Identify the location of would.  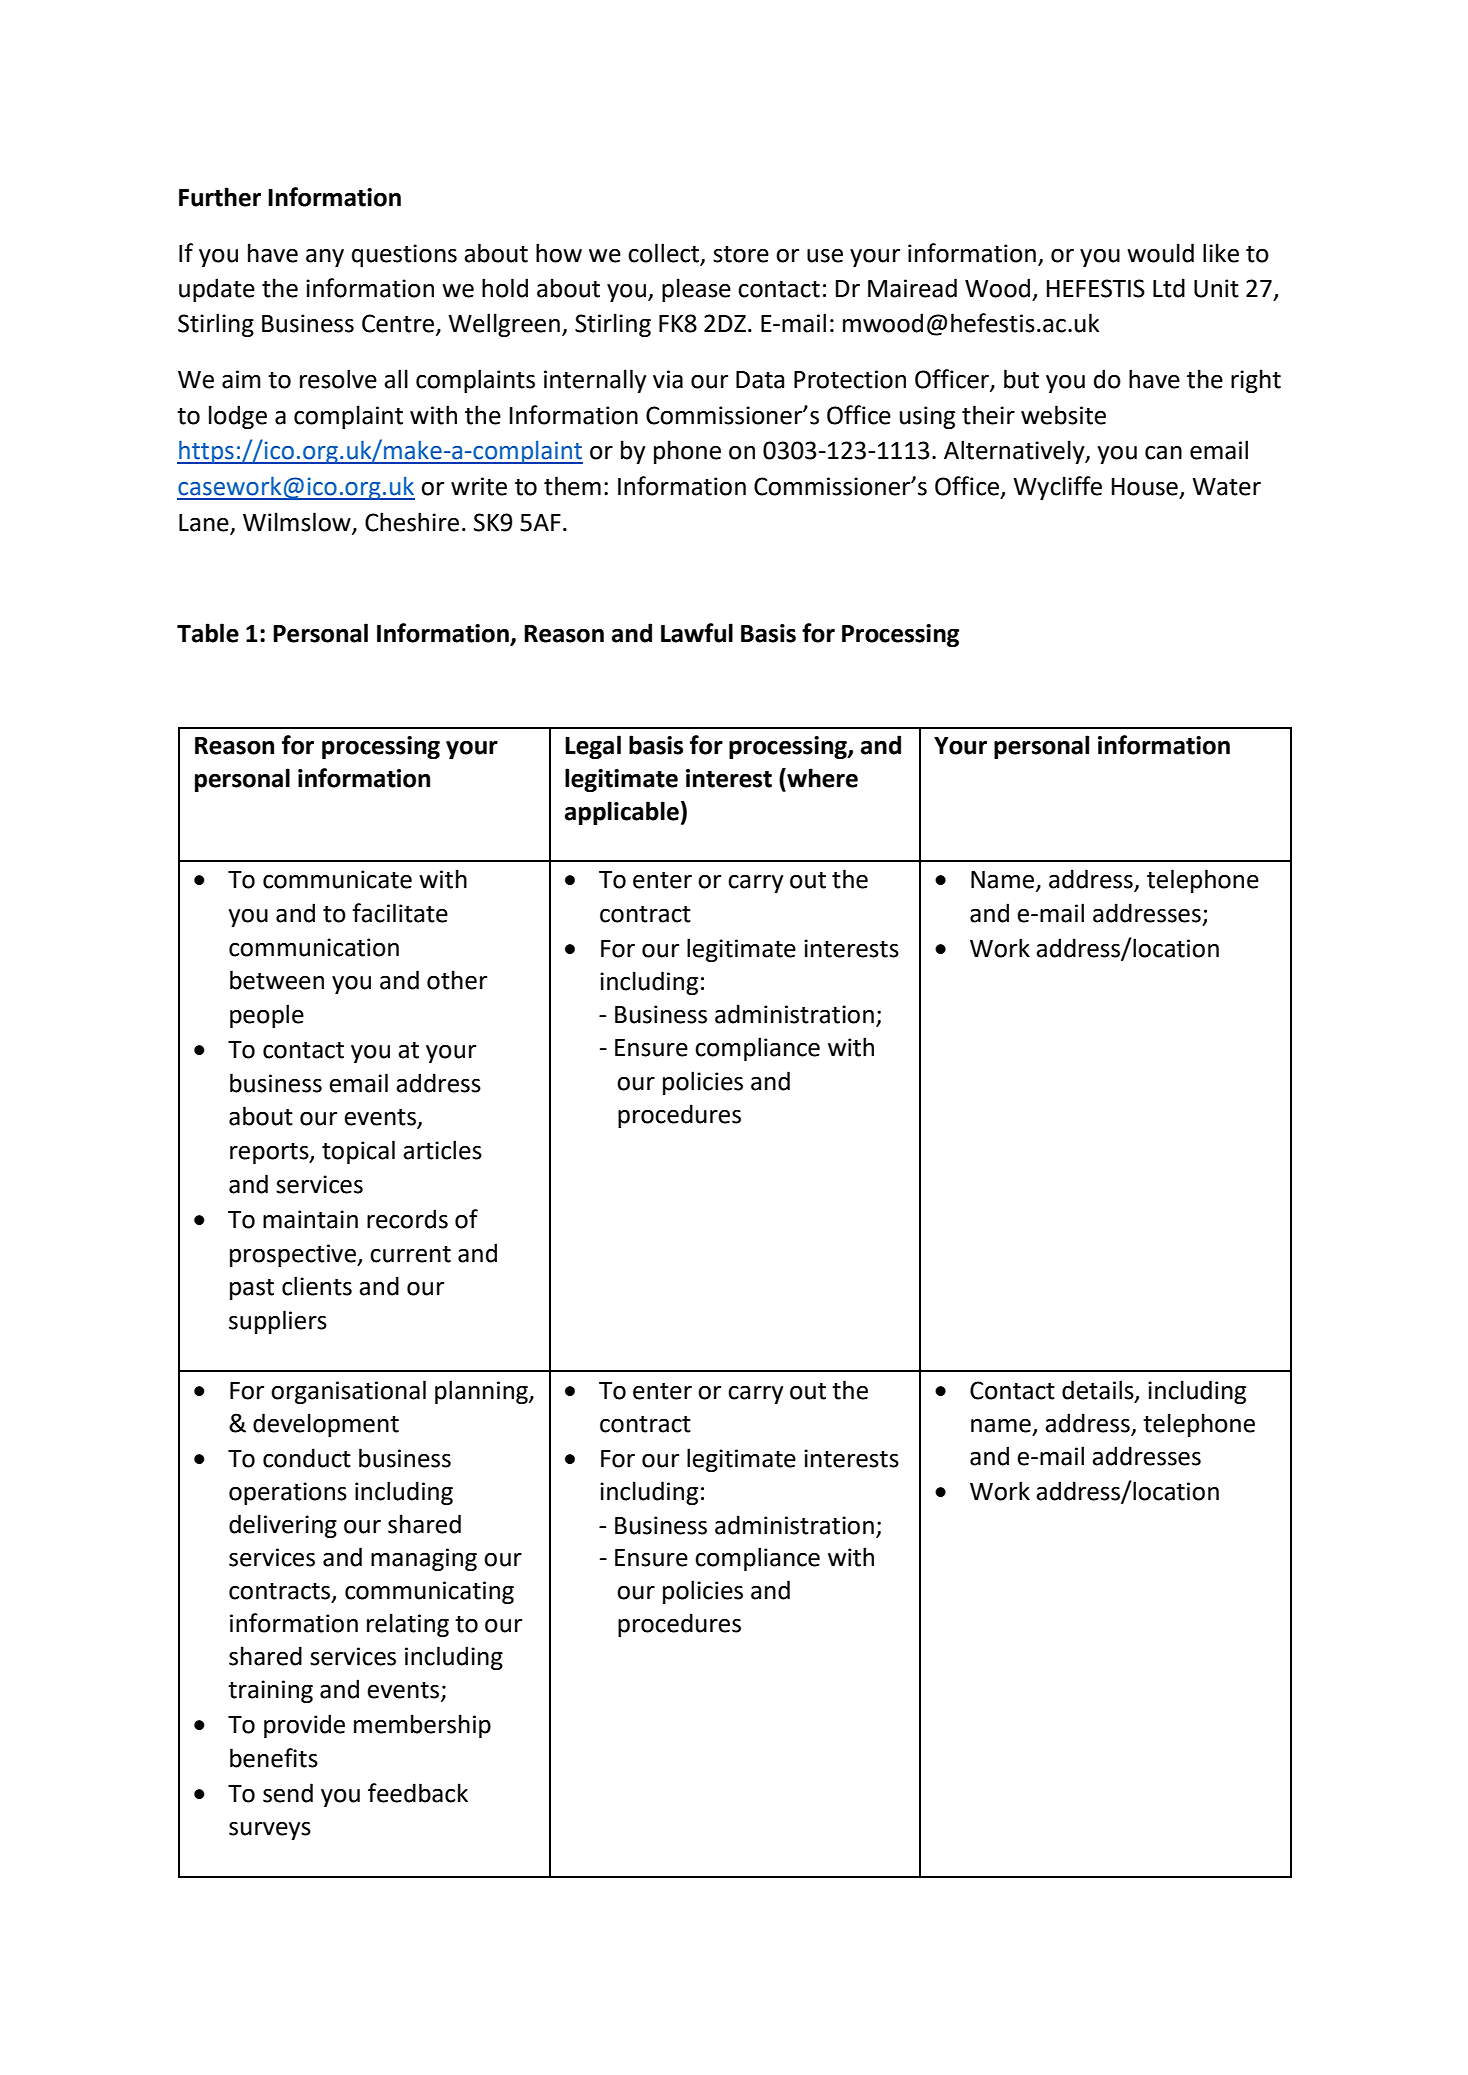
(1160, 253).
